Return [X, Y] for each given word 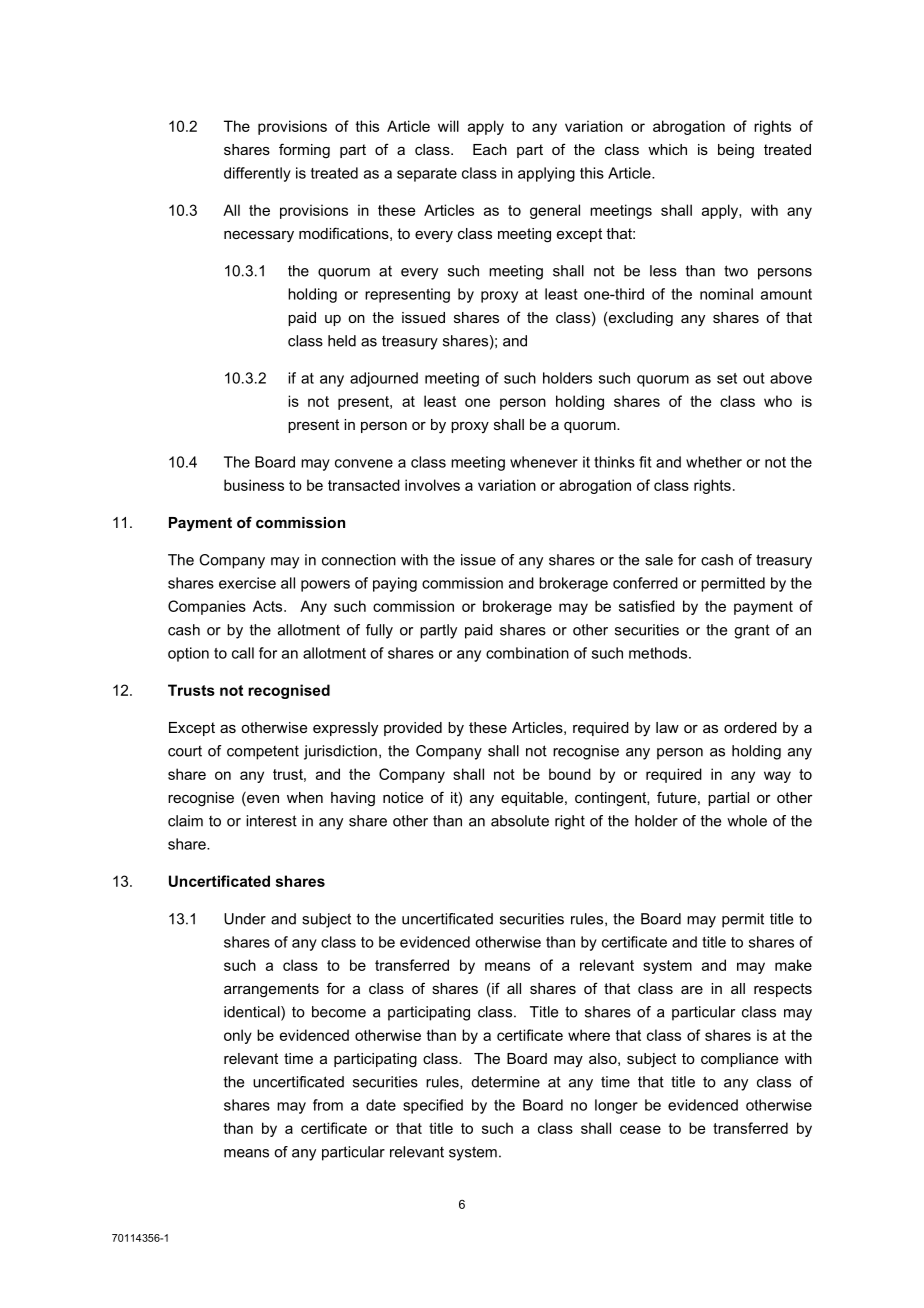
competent [263, 752]
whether [714, 462]
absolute [520, 821]
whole [747, 821]
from [328, 1105]
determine [506, 1082]
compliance [739, 1060]
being [736, 151]
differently [257, 174]
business [254, 485]
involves [432, 485]
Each [490, 149]
